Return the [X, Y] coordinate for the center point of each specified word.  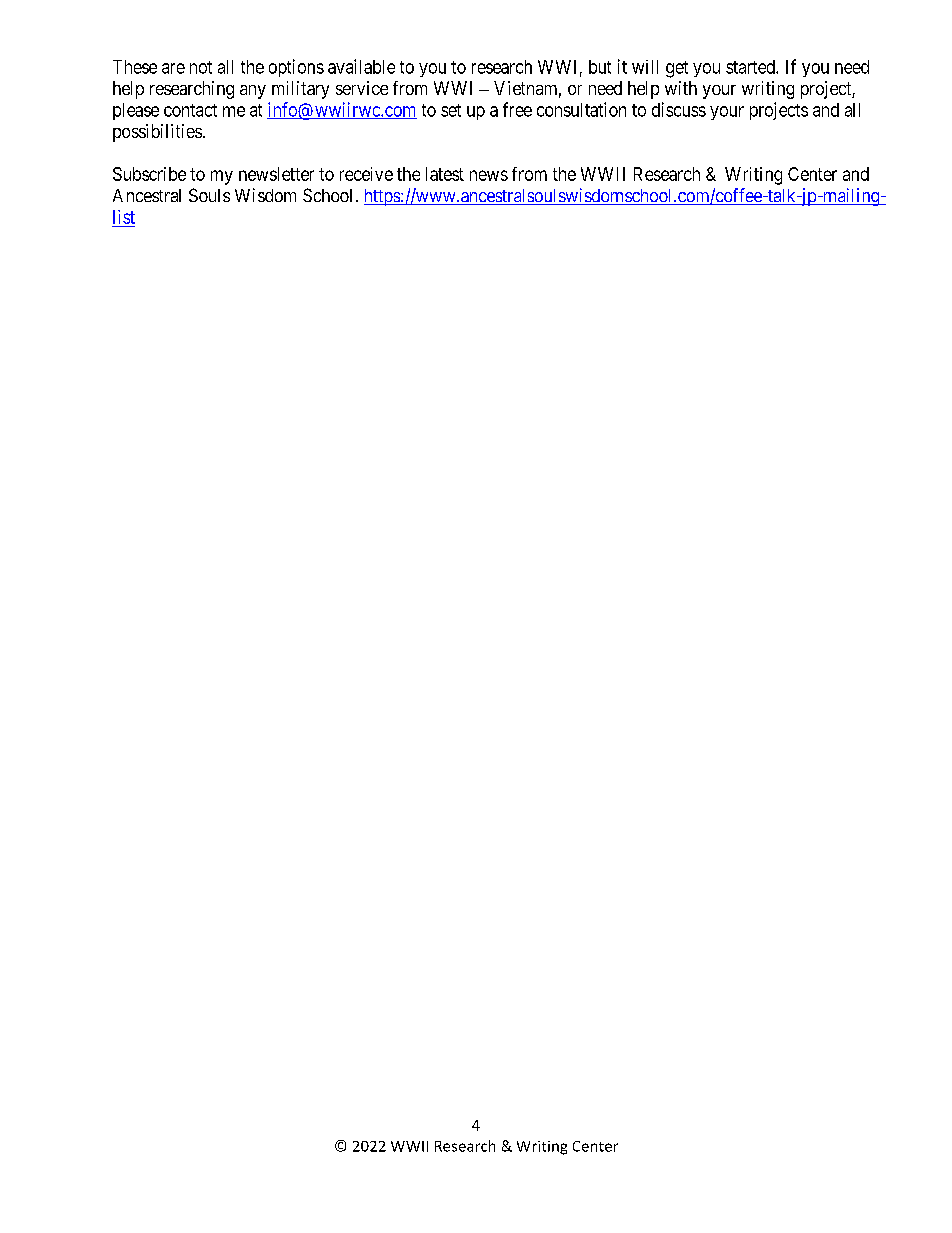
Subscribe [149, 174]
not [201, 67]
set [451, 110]
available [361, 66]
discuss [679, 109]
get [677, 69]
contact [190, 110]
